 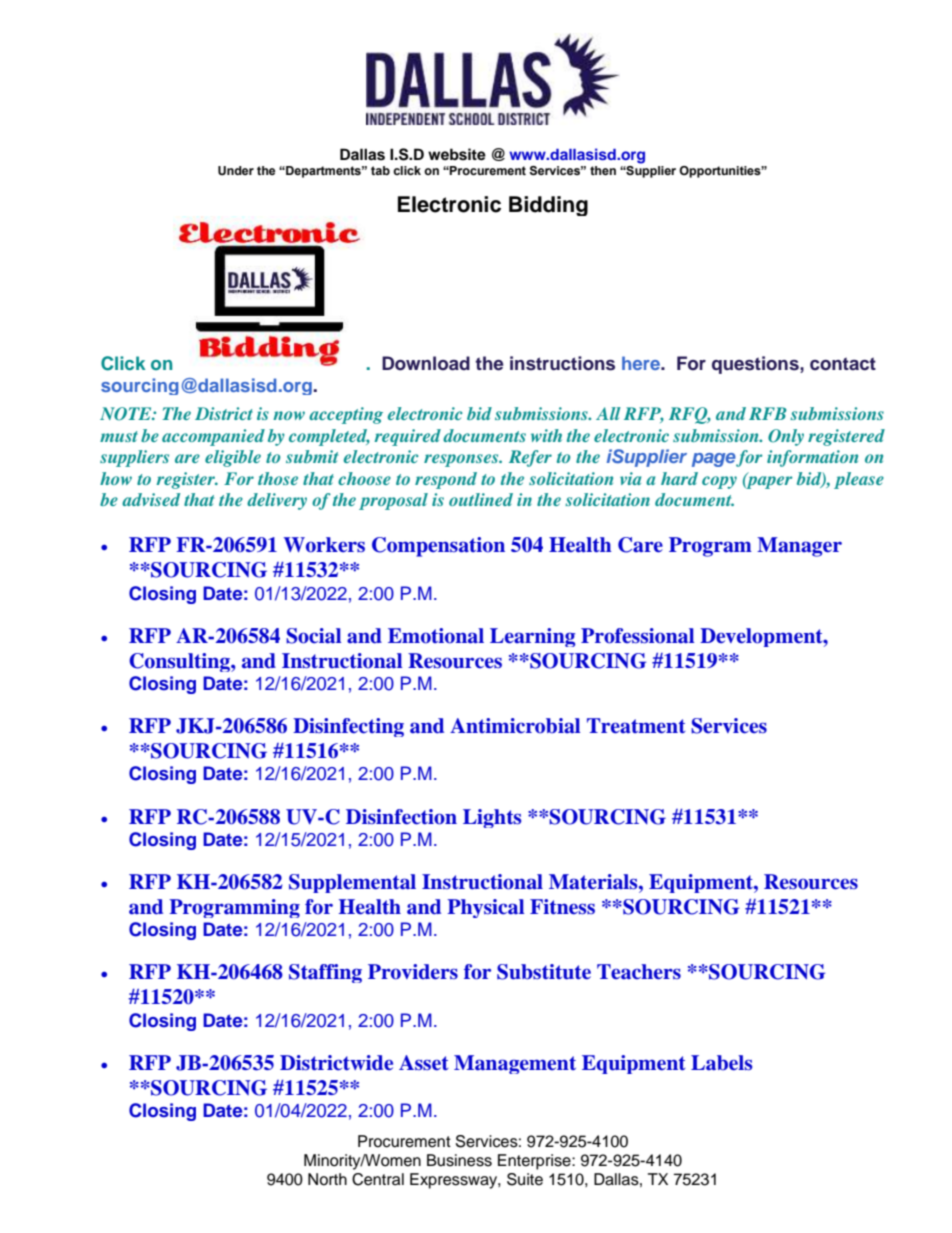 I want to click on website, so click(x=457, y=154).
